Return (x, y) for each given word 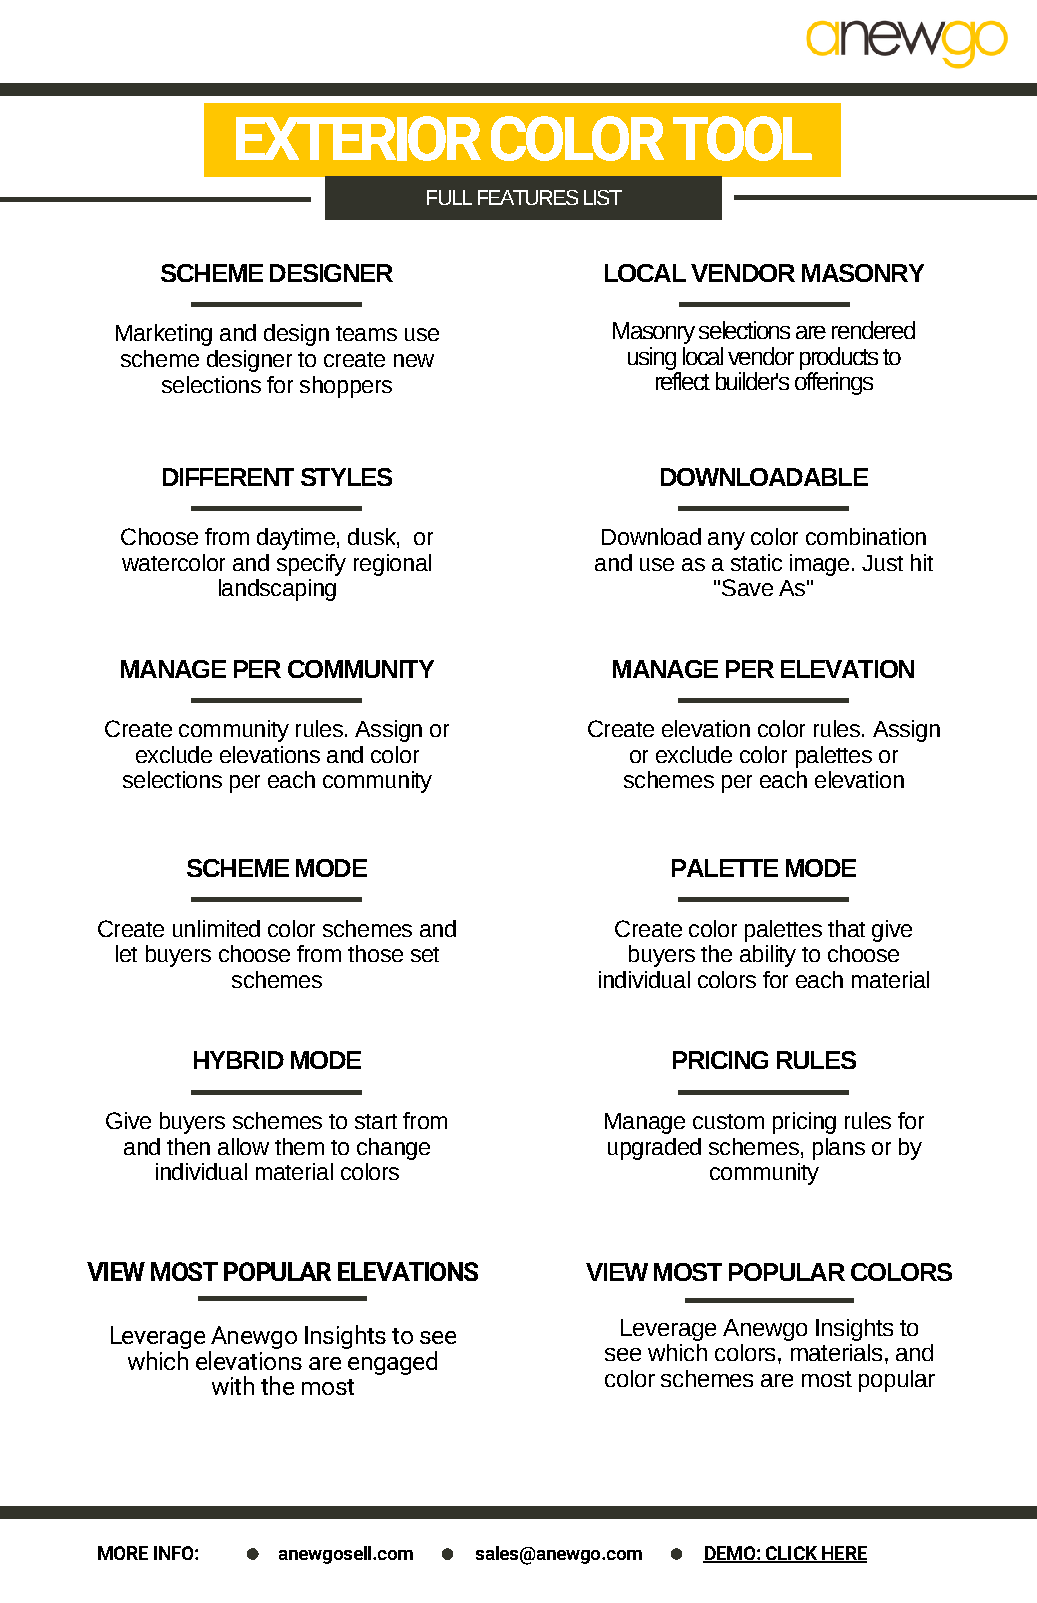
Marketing (164, 335)
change (393, 1149)
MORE (123, 1553)
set (425, 954)
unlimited (216, 928)
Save (747, 587)
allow (243, 1146)
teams (366, 333)
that (846, 928)
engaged (391, 1361)
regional (392, 565)
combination (866, 536)
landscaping (277, 590)
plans (839, 1149)
